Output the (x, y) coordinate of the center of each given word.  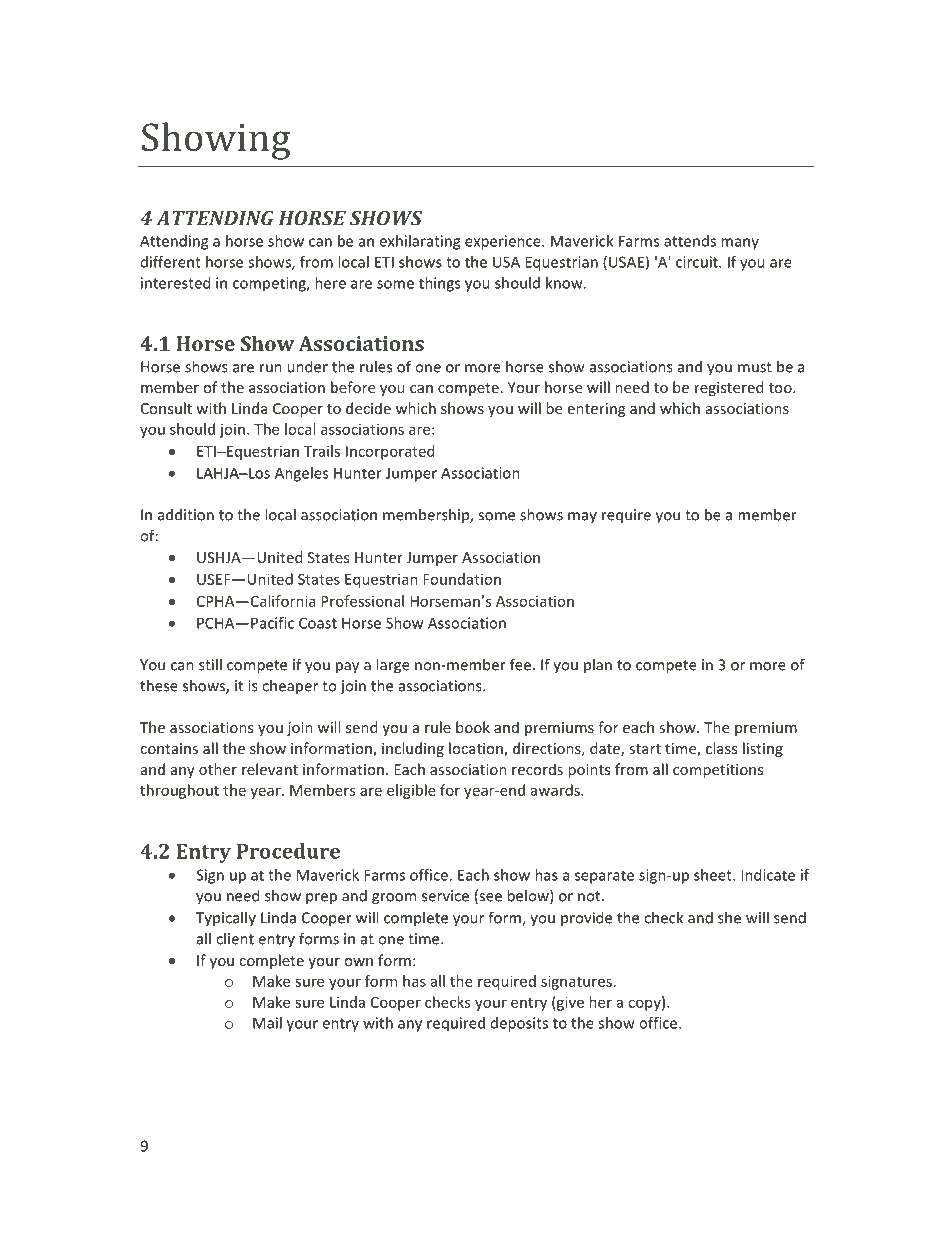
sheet (714, 875)
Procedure (288, 851)
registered (729, 388)
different (171, 262)
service (445, 896)
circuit (698, 262)
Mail (267, 1023)
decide (368, 408)
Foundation (462, 579)
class (721, 748)
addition (186, 514)
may (582, 517)
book (473, 727)
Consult (166, 408)
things (439, 284)
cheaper (290, 687)
